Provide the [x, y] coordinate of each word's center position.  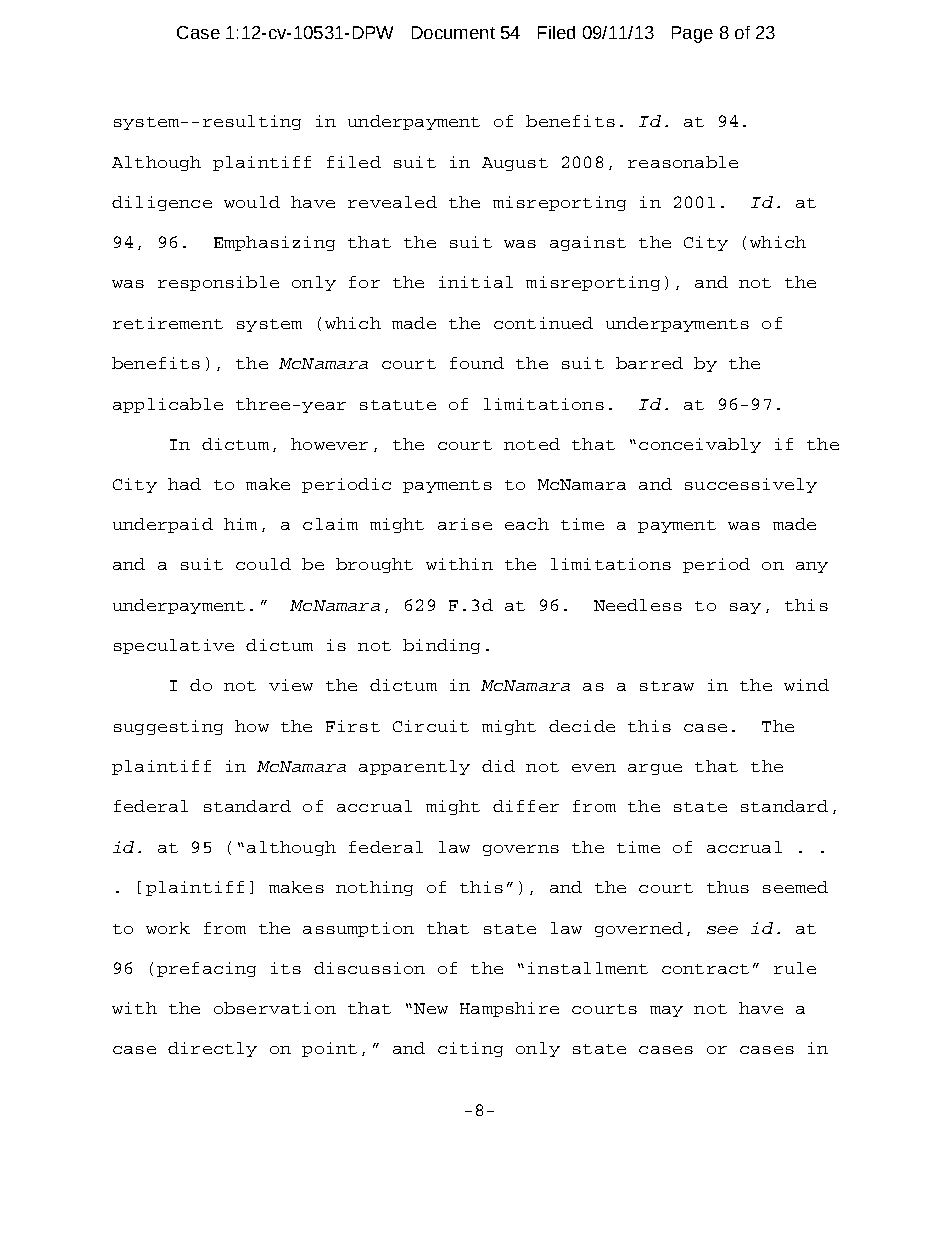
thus [728, 887]
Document [453, 32]
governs [521, 850]
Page [692, 34]
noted [532, 444]
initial [476, 282]
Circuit [431, 726]
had [184, 484]
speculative [174, 646]
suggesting [168, 727]
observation [275, 1008]
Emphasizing [274, 243]
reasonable [683, 162]
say [745, 608]
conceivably [700, 445]
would [252, 202]
